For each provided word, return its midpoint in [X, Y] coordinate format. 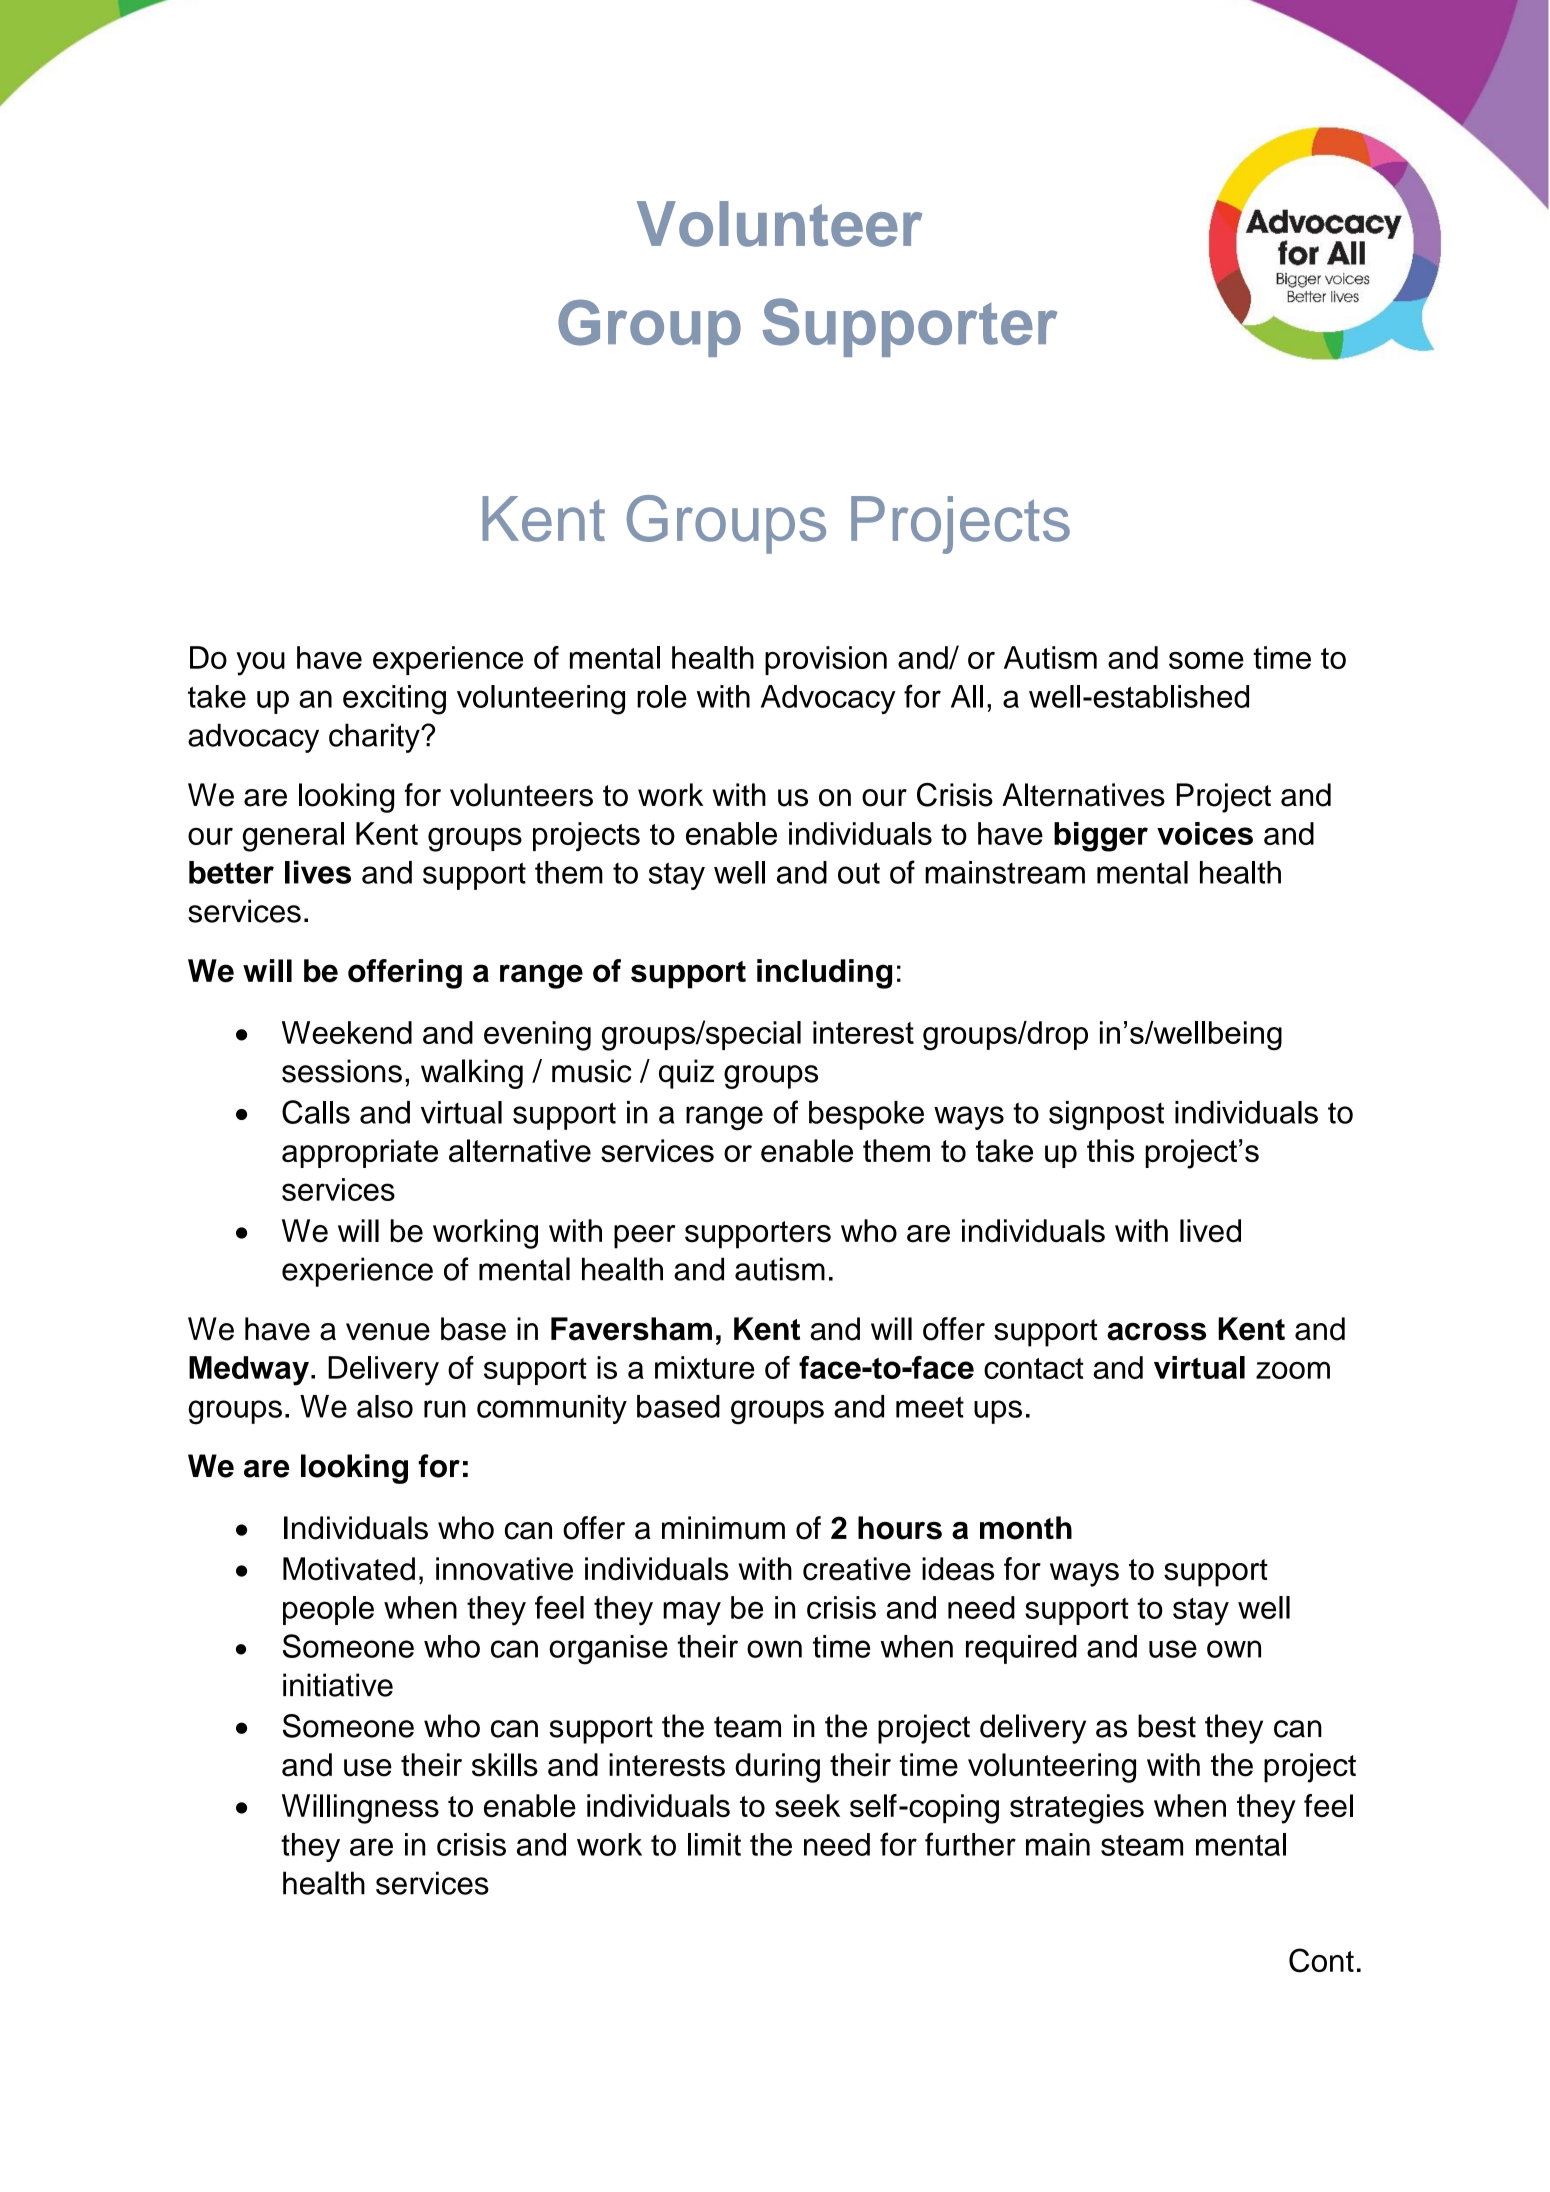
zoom [1293, 1370]
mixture [705, 1367]
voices [1205, 833]
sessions [342, 1071]
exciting [394, 700]
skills [505, 1765]
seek [807, 1805]
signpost [1106, 1115]
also [385, 1406]
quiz [686, 1074]
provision [826, 660]
